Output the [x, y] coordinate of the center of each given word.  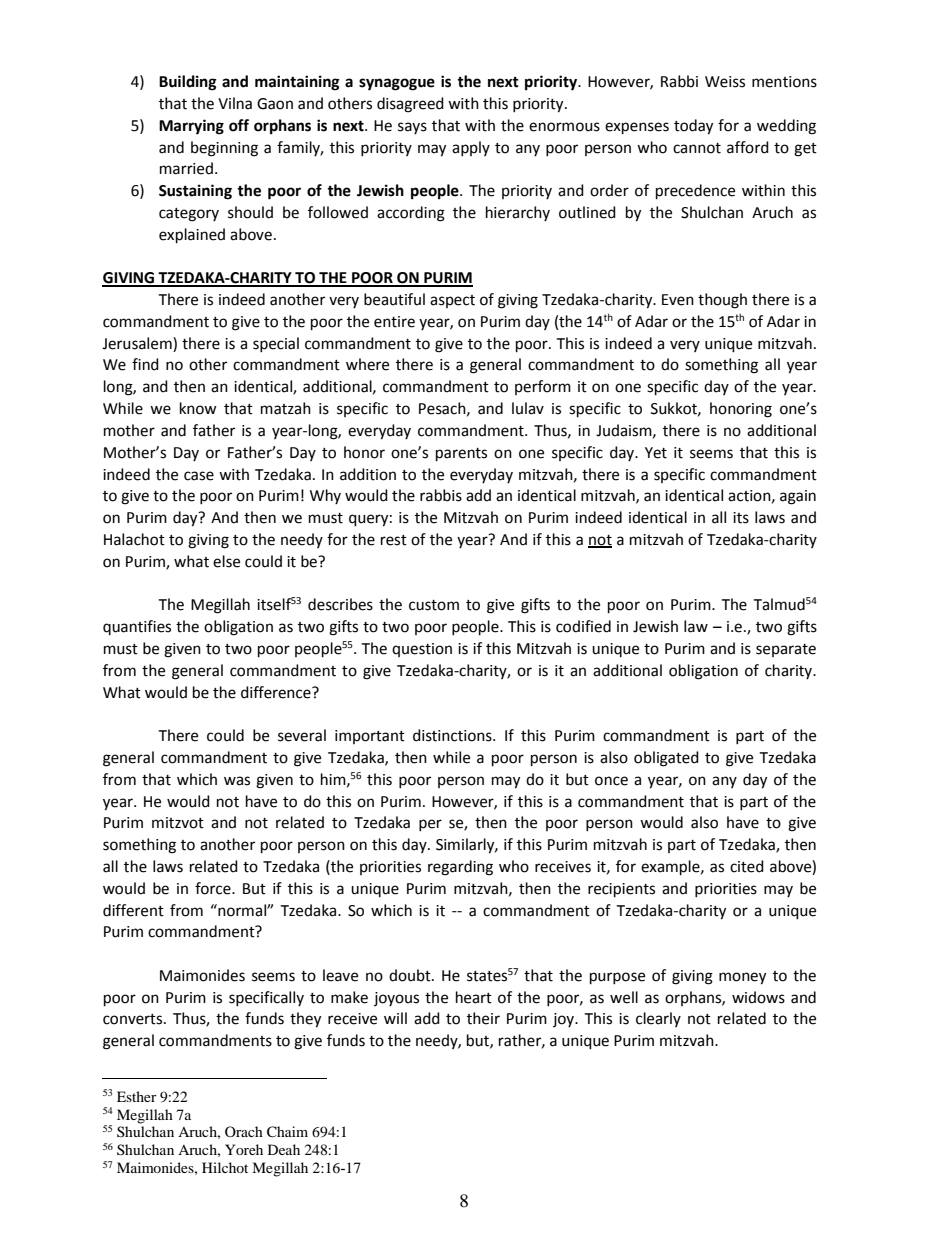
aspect [452, 301]
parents [461, 455]
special [276, 344]
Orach [244, 1131]
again [798, 497]
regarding [460, 868]
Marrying [191, 127]
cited [747, 866]
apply [471, 148]
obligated [666, 759]
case [199, 476]
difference [277, 692]
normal [242, 910]
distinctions [453, 735]
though [722, 301]
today [693, 127]
